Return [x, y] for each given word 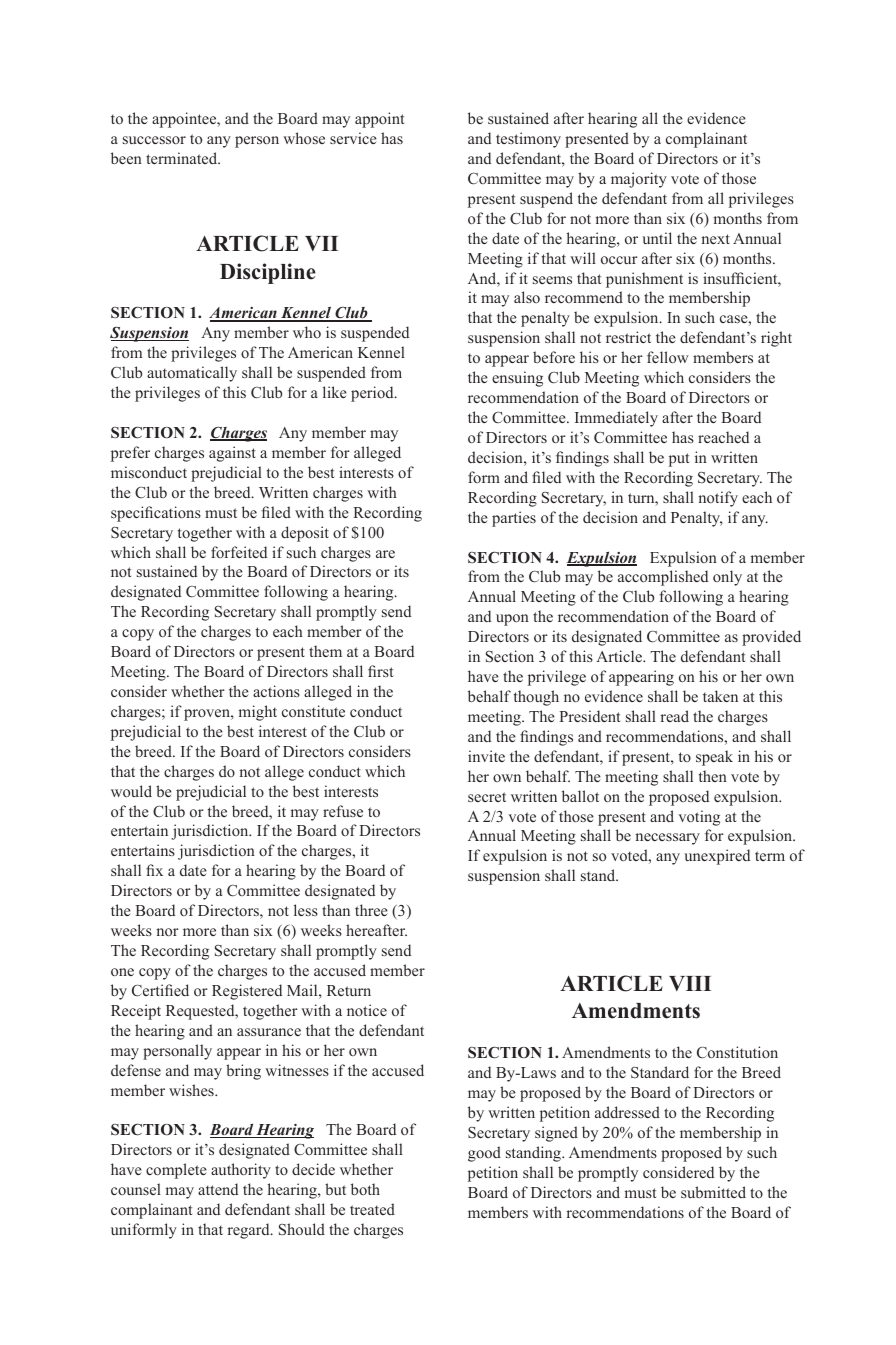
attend [218, 1189]
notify [718, 499]
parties [514, 519]
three [371, 910]
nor [167, 932]
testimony [528, 140]
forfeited [239, 552]
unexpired [717, 857]
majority [639, 180]
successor [154, 140]
